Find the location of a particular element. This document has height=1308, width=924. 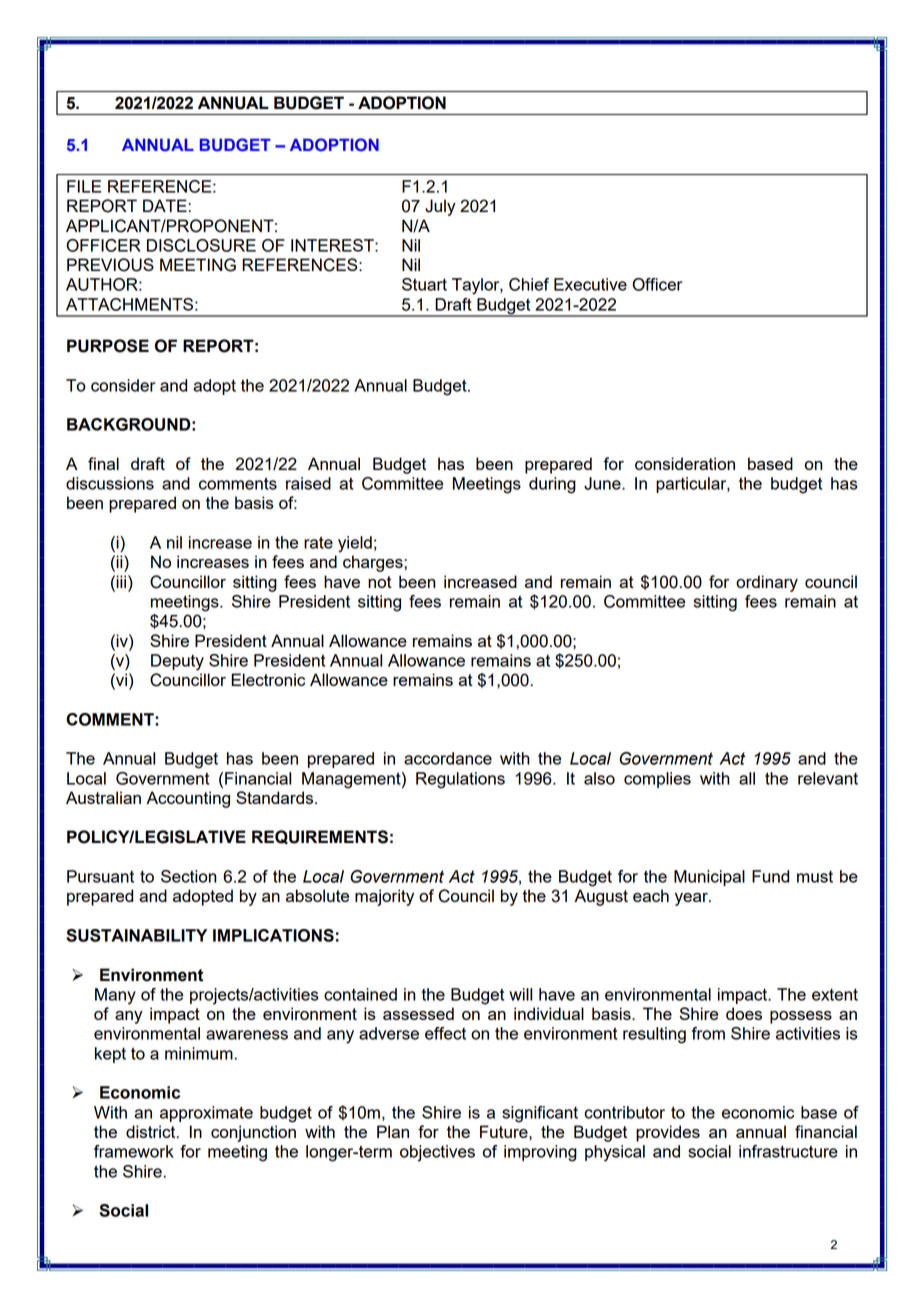

ordinary is located at coordinates (767, 583).
